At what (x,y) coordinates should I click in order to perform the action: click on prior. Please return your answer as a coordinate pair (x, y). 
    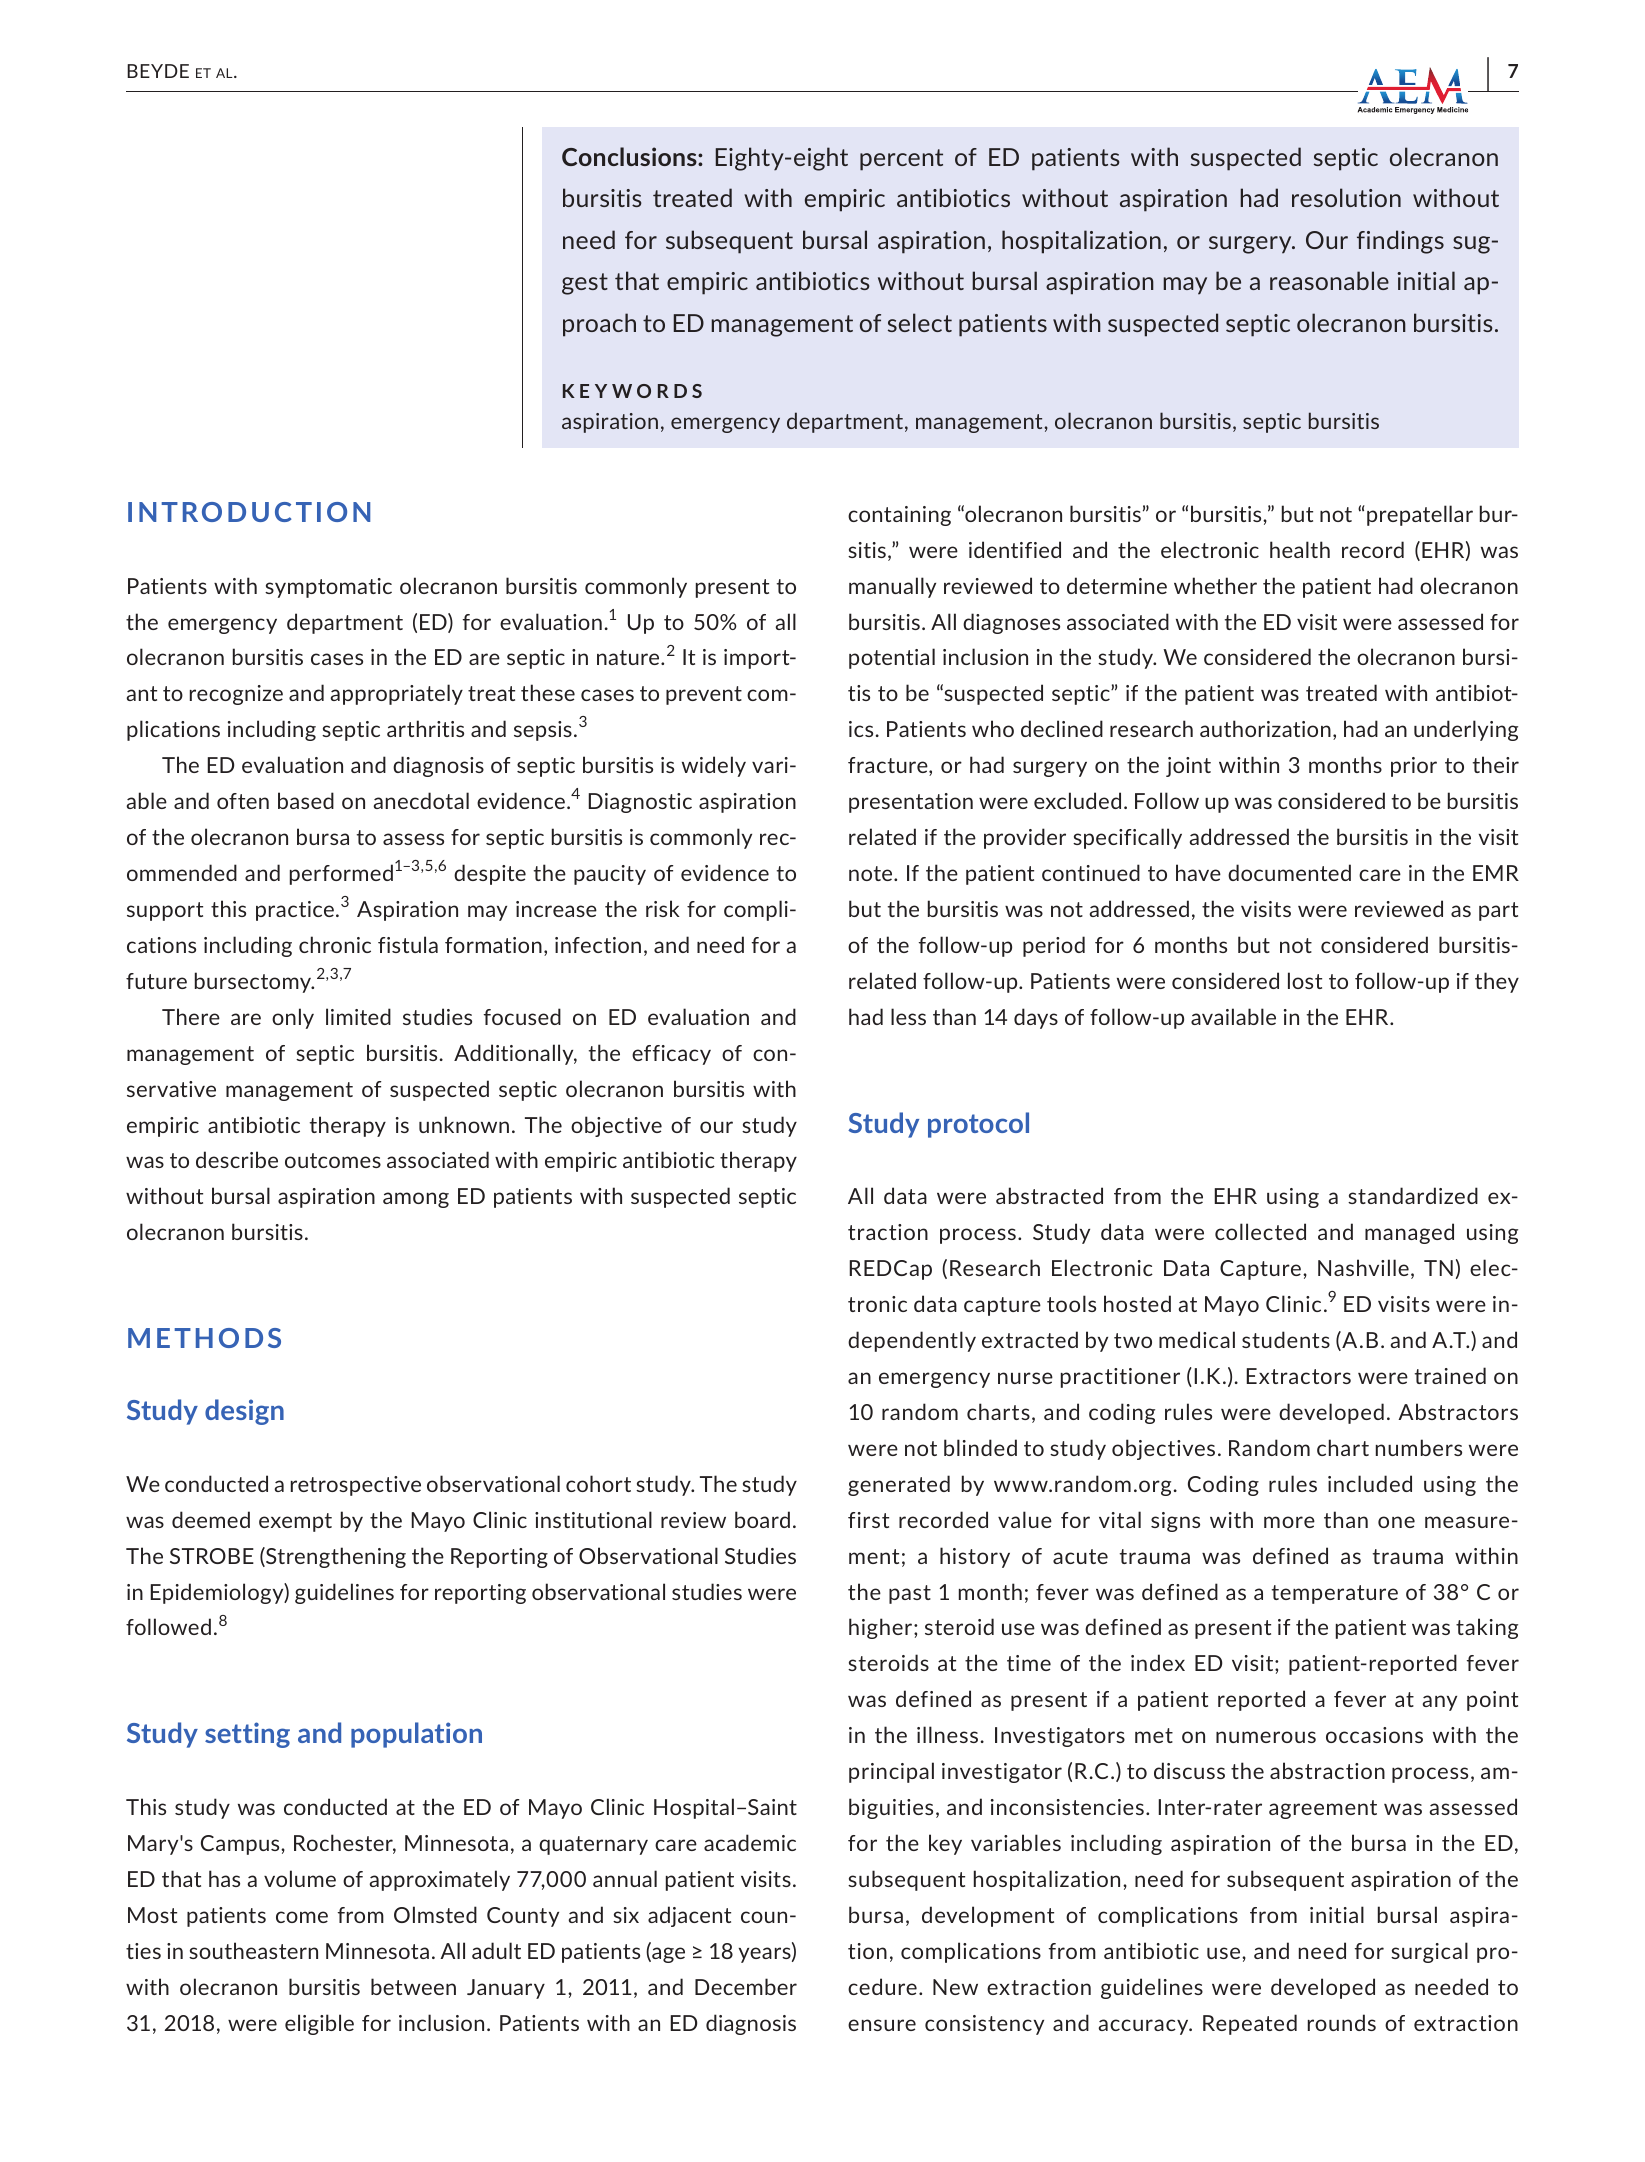
    Looking at the image, I should click on (1414, 767).
